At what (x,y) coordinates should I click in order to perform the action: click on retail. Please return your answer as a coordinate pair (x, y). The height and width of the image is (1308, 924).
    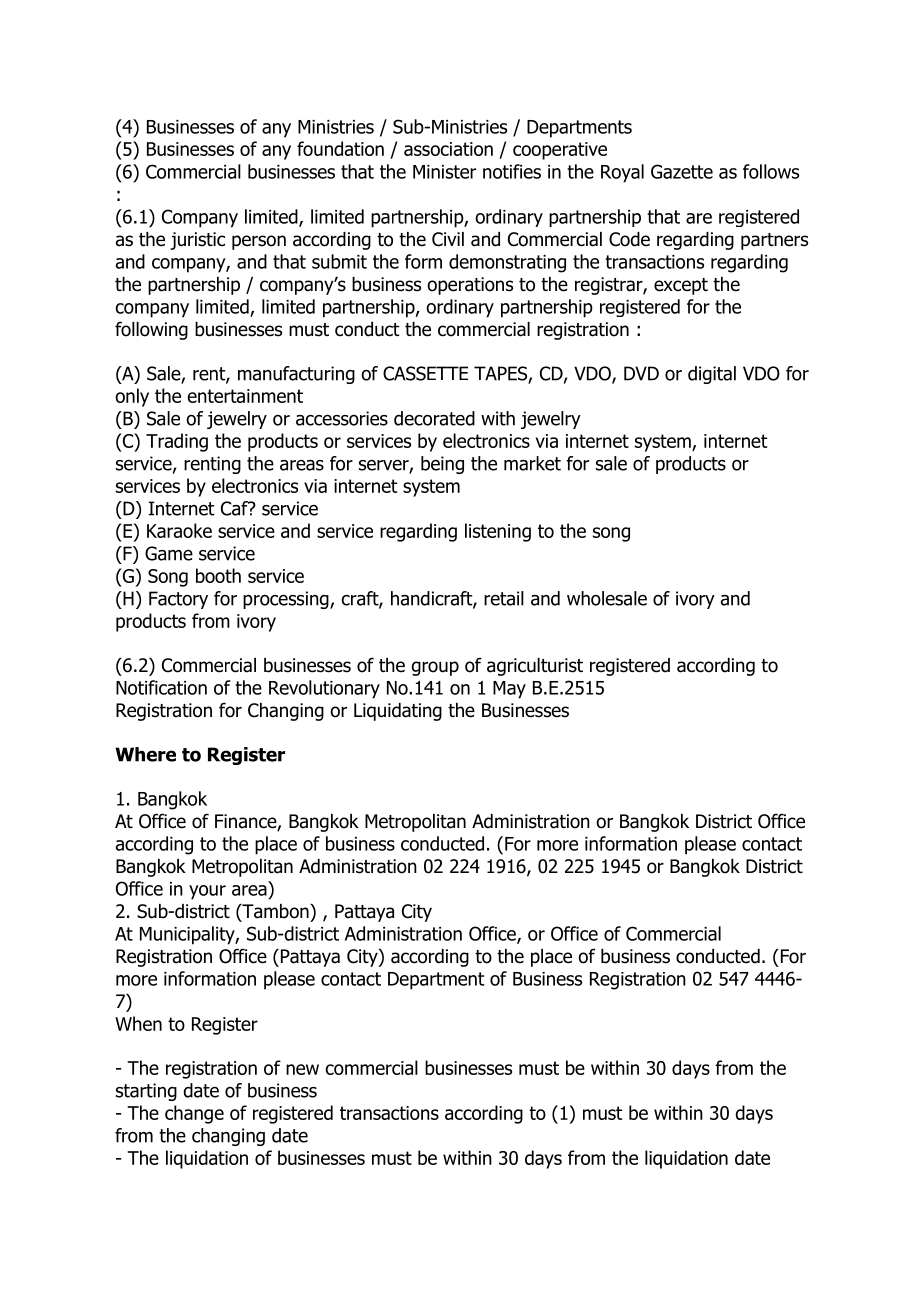
    Looking at the image, I should click on (504, 598).
